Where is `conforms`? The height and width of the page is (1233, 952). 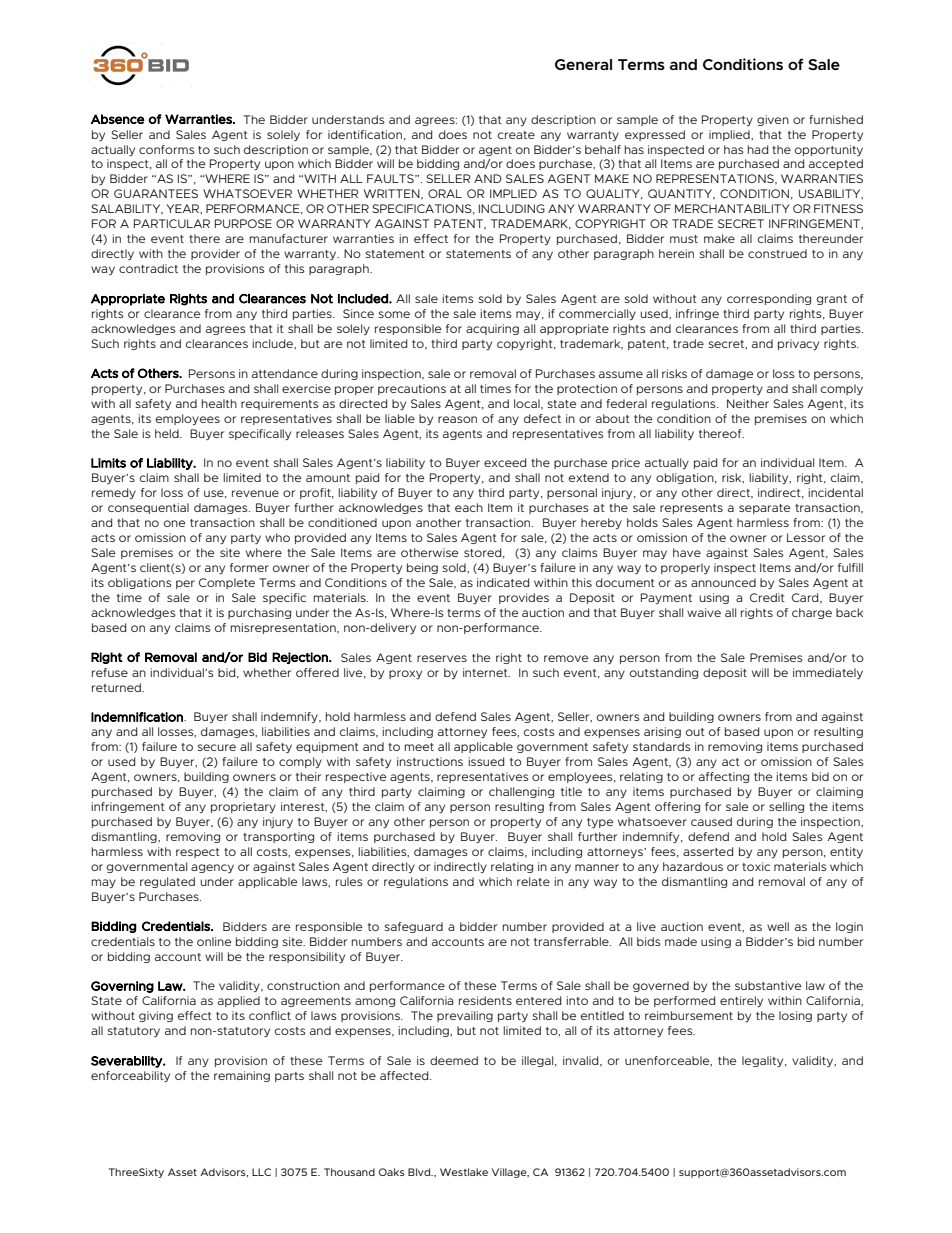 conforms is located at coordinates (167, 149).
